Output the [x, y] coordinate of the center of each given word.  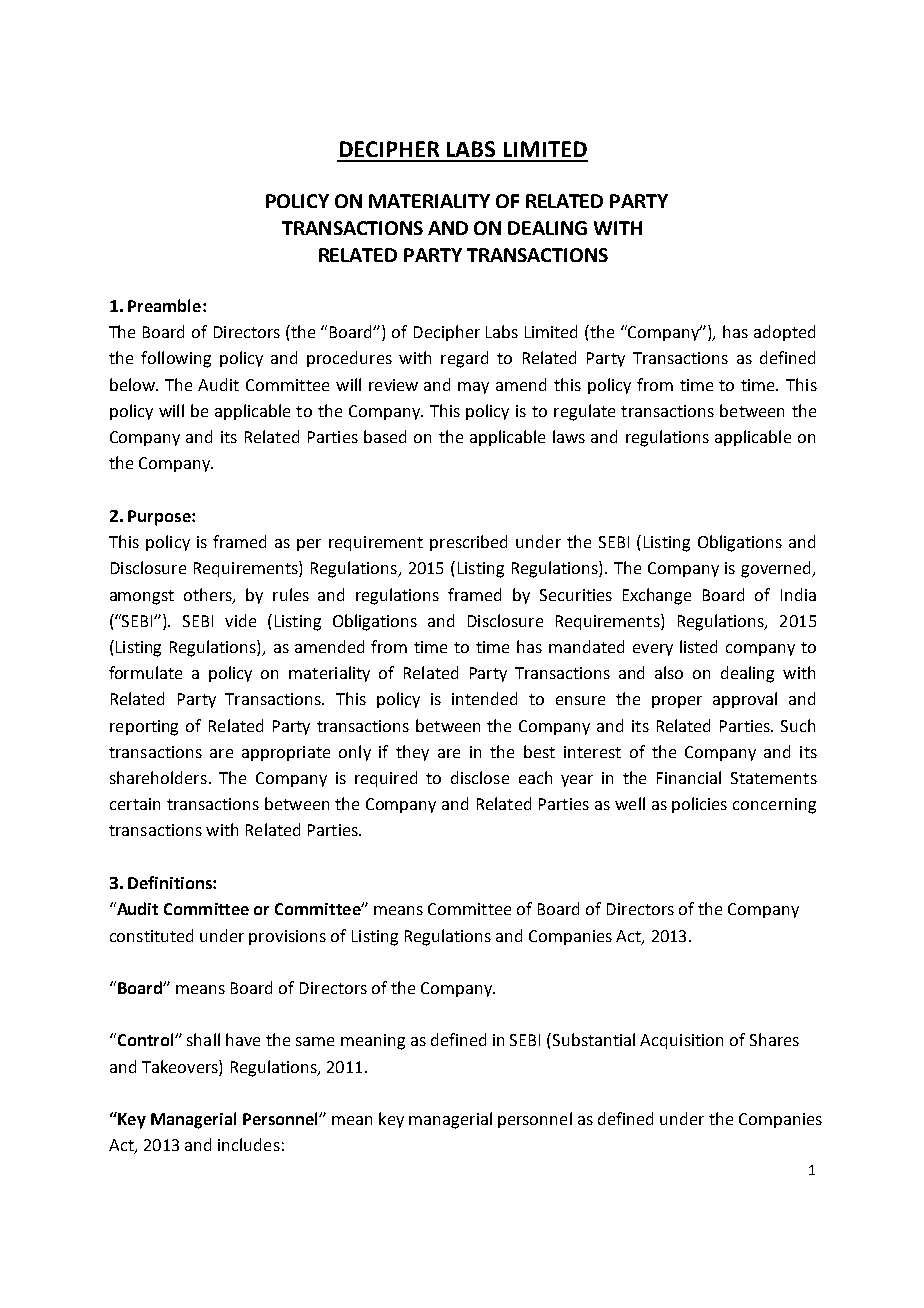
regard [464, 359]
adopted [784, 333]
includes [249, 1144]
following [176, 359]
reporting [144, 728]
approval [745, 700]
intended [484, 698]
